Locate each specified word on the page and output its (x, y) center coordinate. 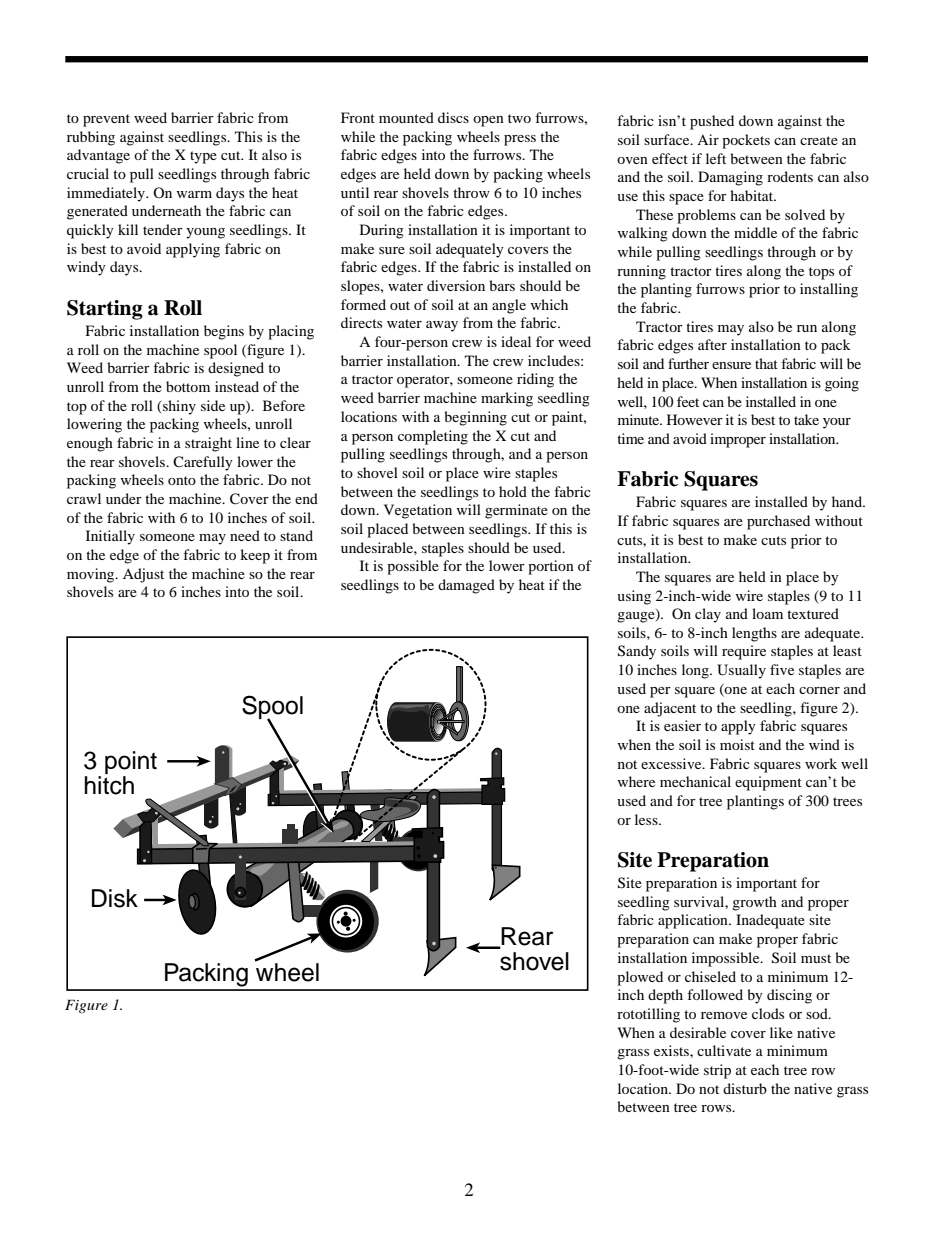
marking (507, 399)
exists (672, 1050)
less (647, 819)
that (766, 363)
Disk (115, 898)
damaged (466, 586)
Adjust (143, 575)
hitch (109, 785)
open (488, 121)
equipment (768, 783)
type (203, 157)
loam (767, 613)
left (716, 158)
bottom (188, 386)
